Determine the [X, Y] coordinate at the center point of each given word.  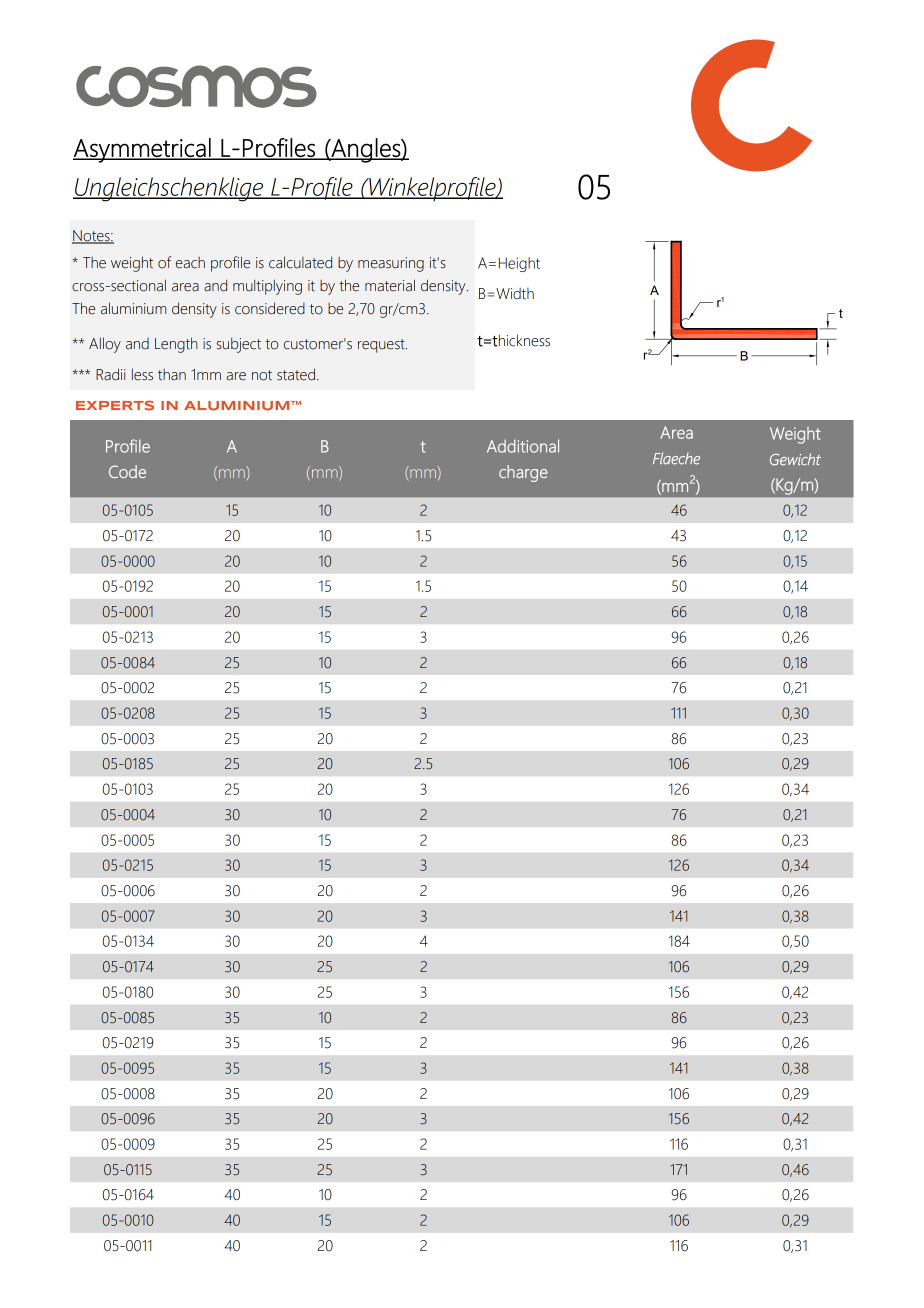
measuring [391, 264]
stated [296, 374]
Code [127, 471]
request [382, 346]
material [390, 285]
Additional [523, 446]
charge [523, 473]
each [190, 263]
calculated [300, 262]
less [142, 374]
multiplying [267, 287]
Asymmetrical [143, 150]
